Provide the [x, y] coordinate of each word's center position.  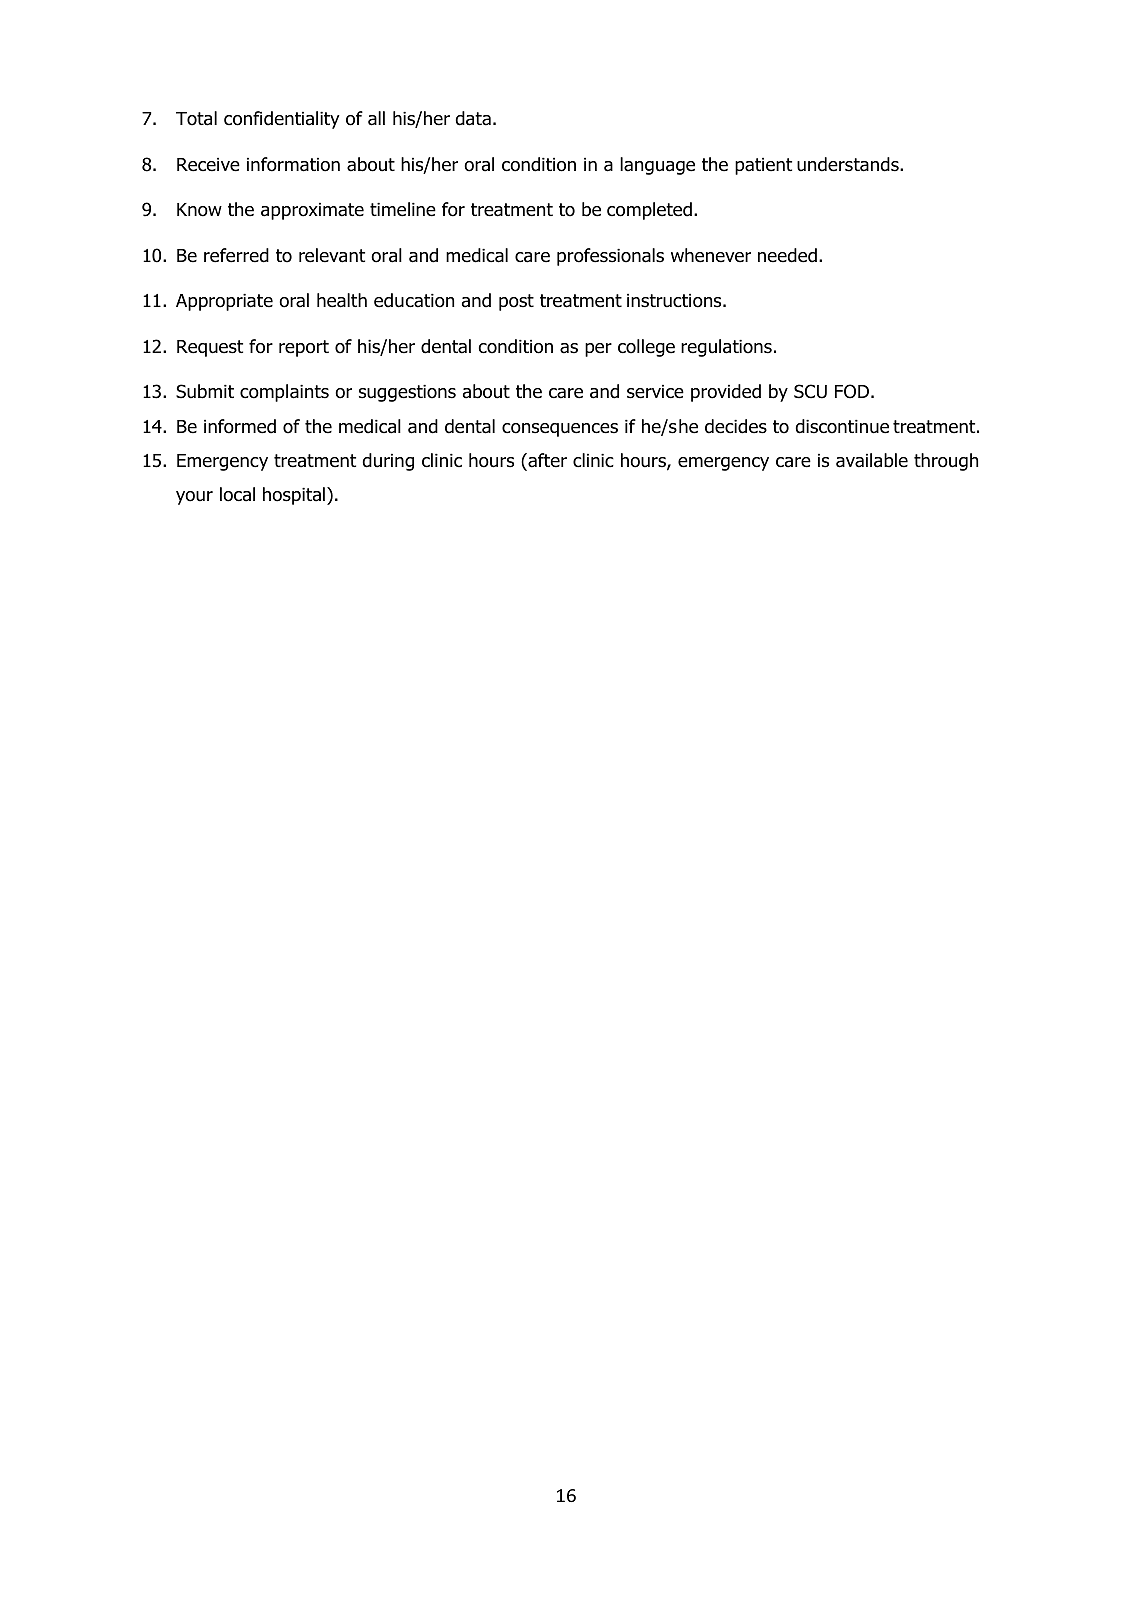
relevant [332, 255]
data [473, 118]
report [304, 348]
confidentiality [282, 120]
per [598, 350]
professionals [610, 257]
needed [787, 255]
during [388, 462]
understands [849, 164]
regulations [726, 348]
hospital [294, 496]
